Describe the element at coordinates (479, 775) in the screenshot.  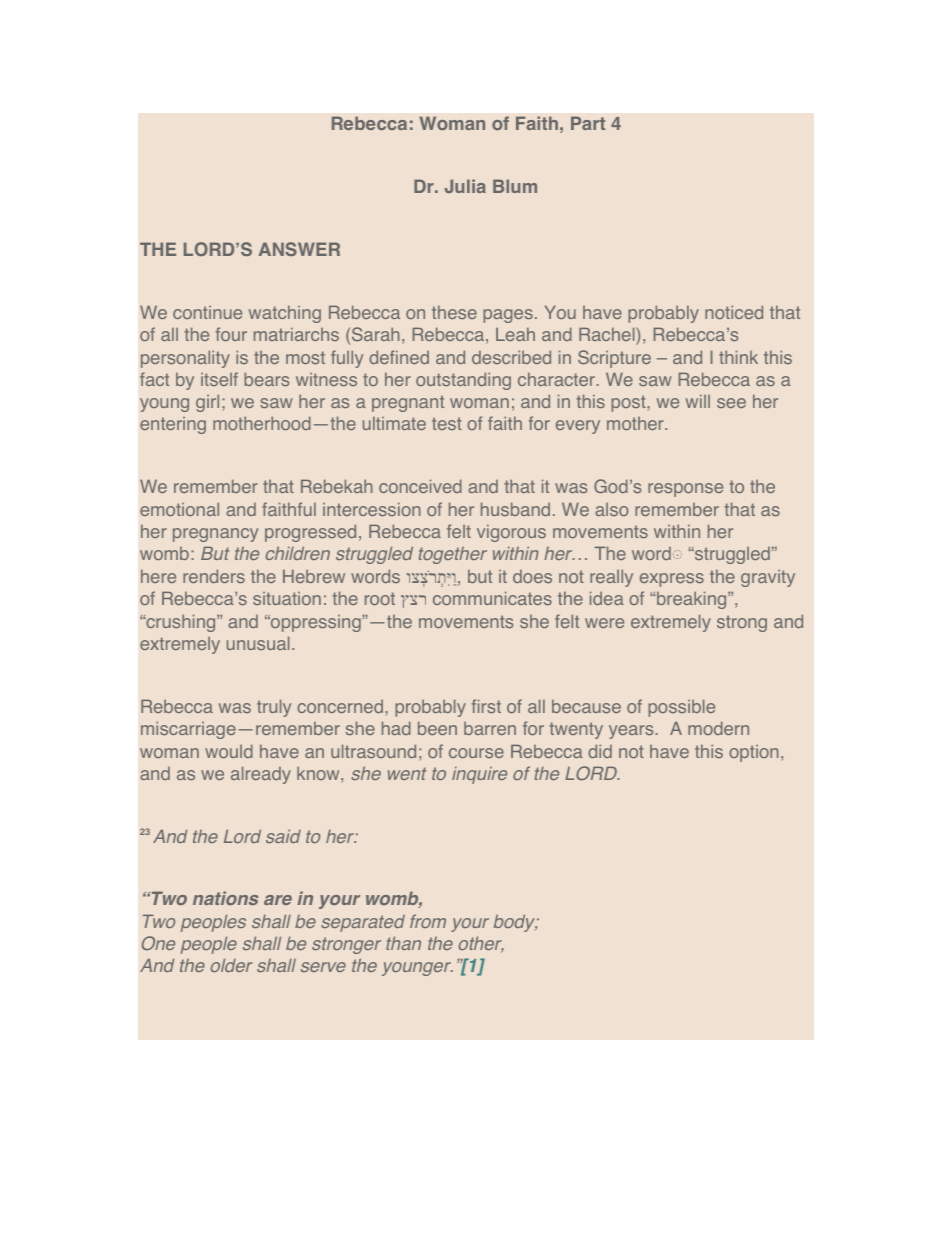
I see `inquire` at that location.
